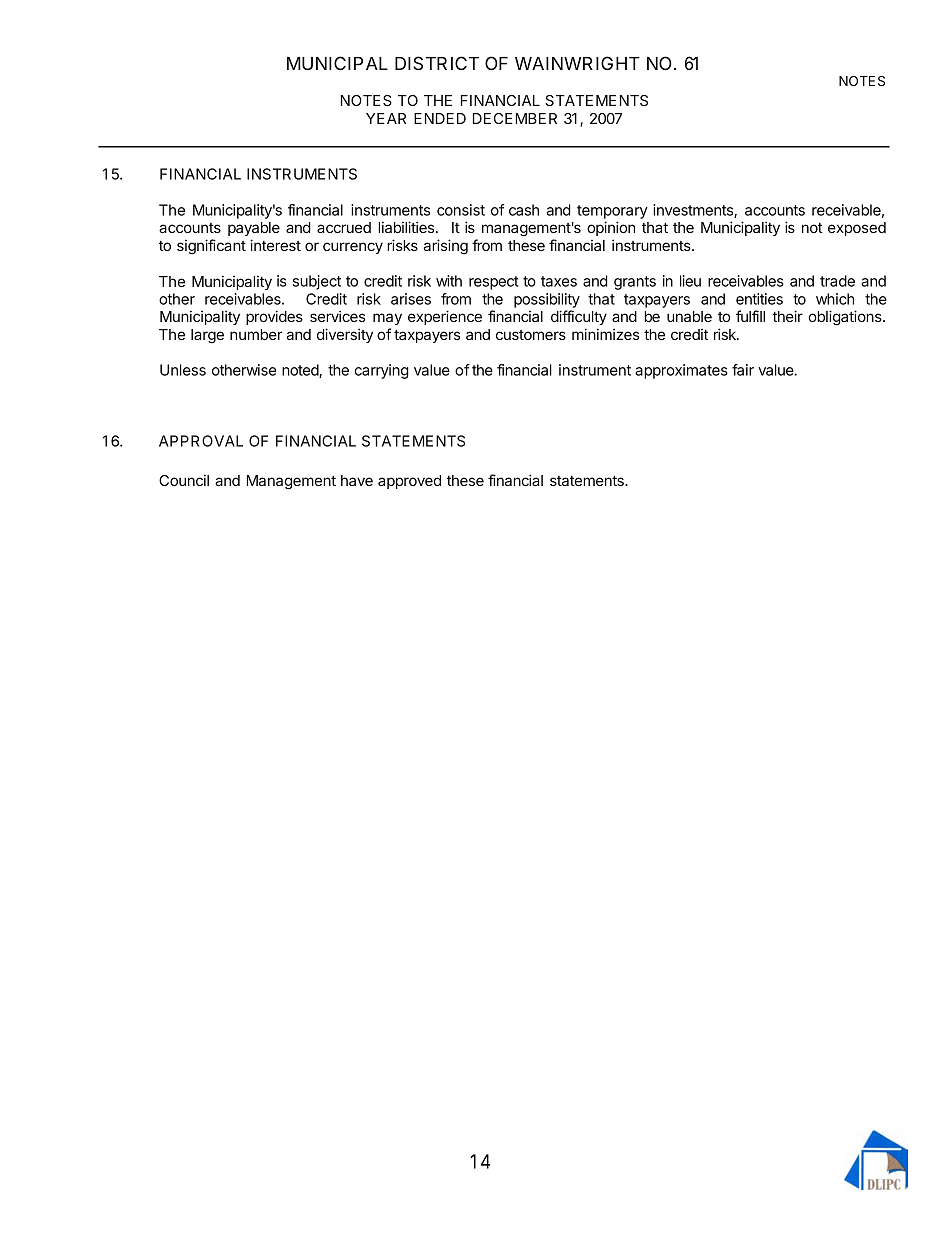  Describe the element at coordinates (437, 63) in the document. I see `DISTRICT` at that location.
